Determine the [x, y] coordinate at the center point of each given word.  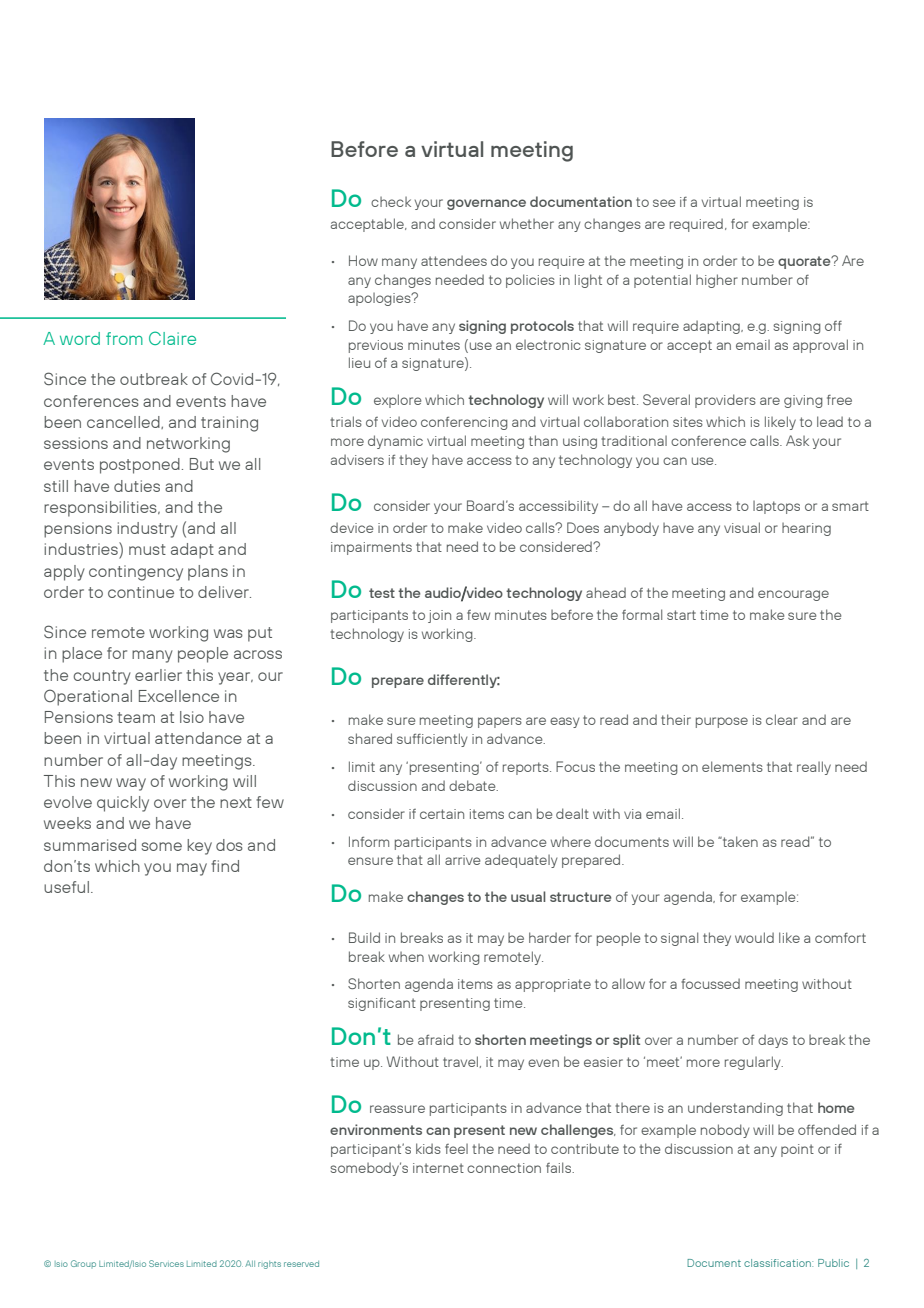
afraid [436, 1039]
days [773, 1041]
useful [66, 887]
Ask [797, 440]
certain [442, 814]
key [199, 847]
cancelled [124, 422]
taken [739, 841]
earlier [158, 675]
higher [717, 281]
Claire [172, 338]
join [439, 616]
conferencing [464, 423]
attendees [454, 260]
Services [166, 1263]
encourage [793, 595]
